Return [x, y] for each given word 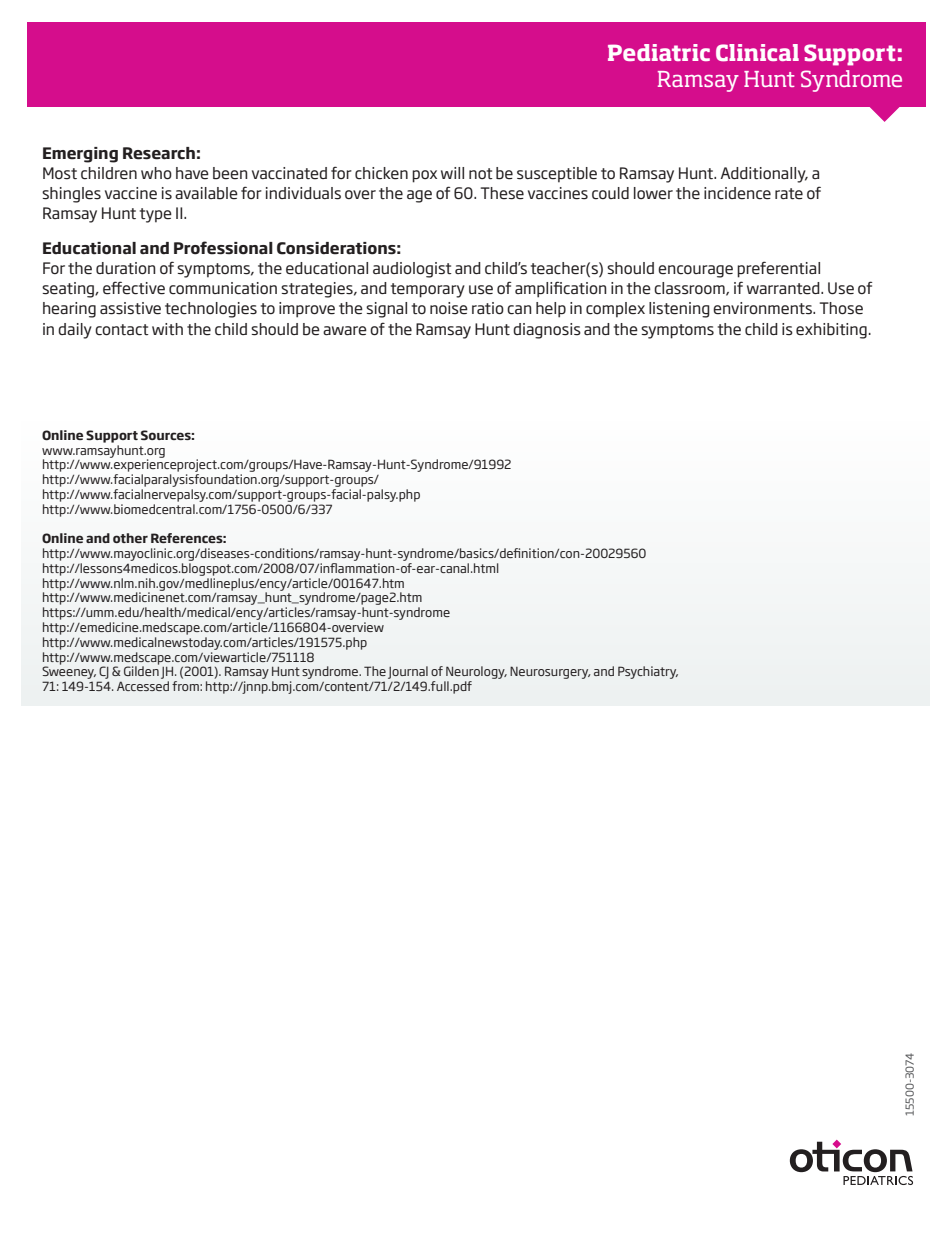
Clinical [757, 53]
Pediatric [659, 52]
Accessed [143, 686]
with [167, 329]
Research [159, 153]
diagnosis [547, 331]
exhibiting [831, 331]
